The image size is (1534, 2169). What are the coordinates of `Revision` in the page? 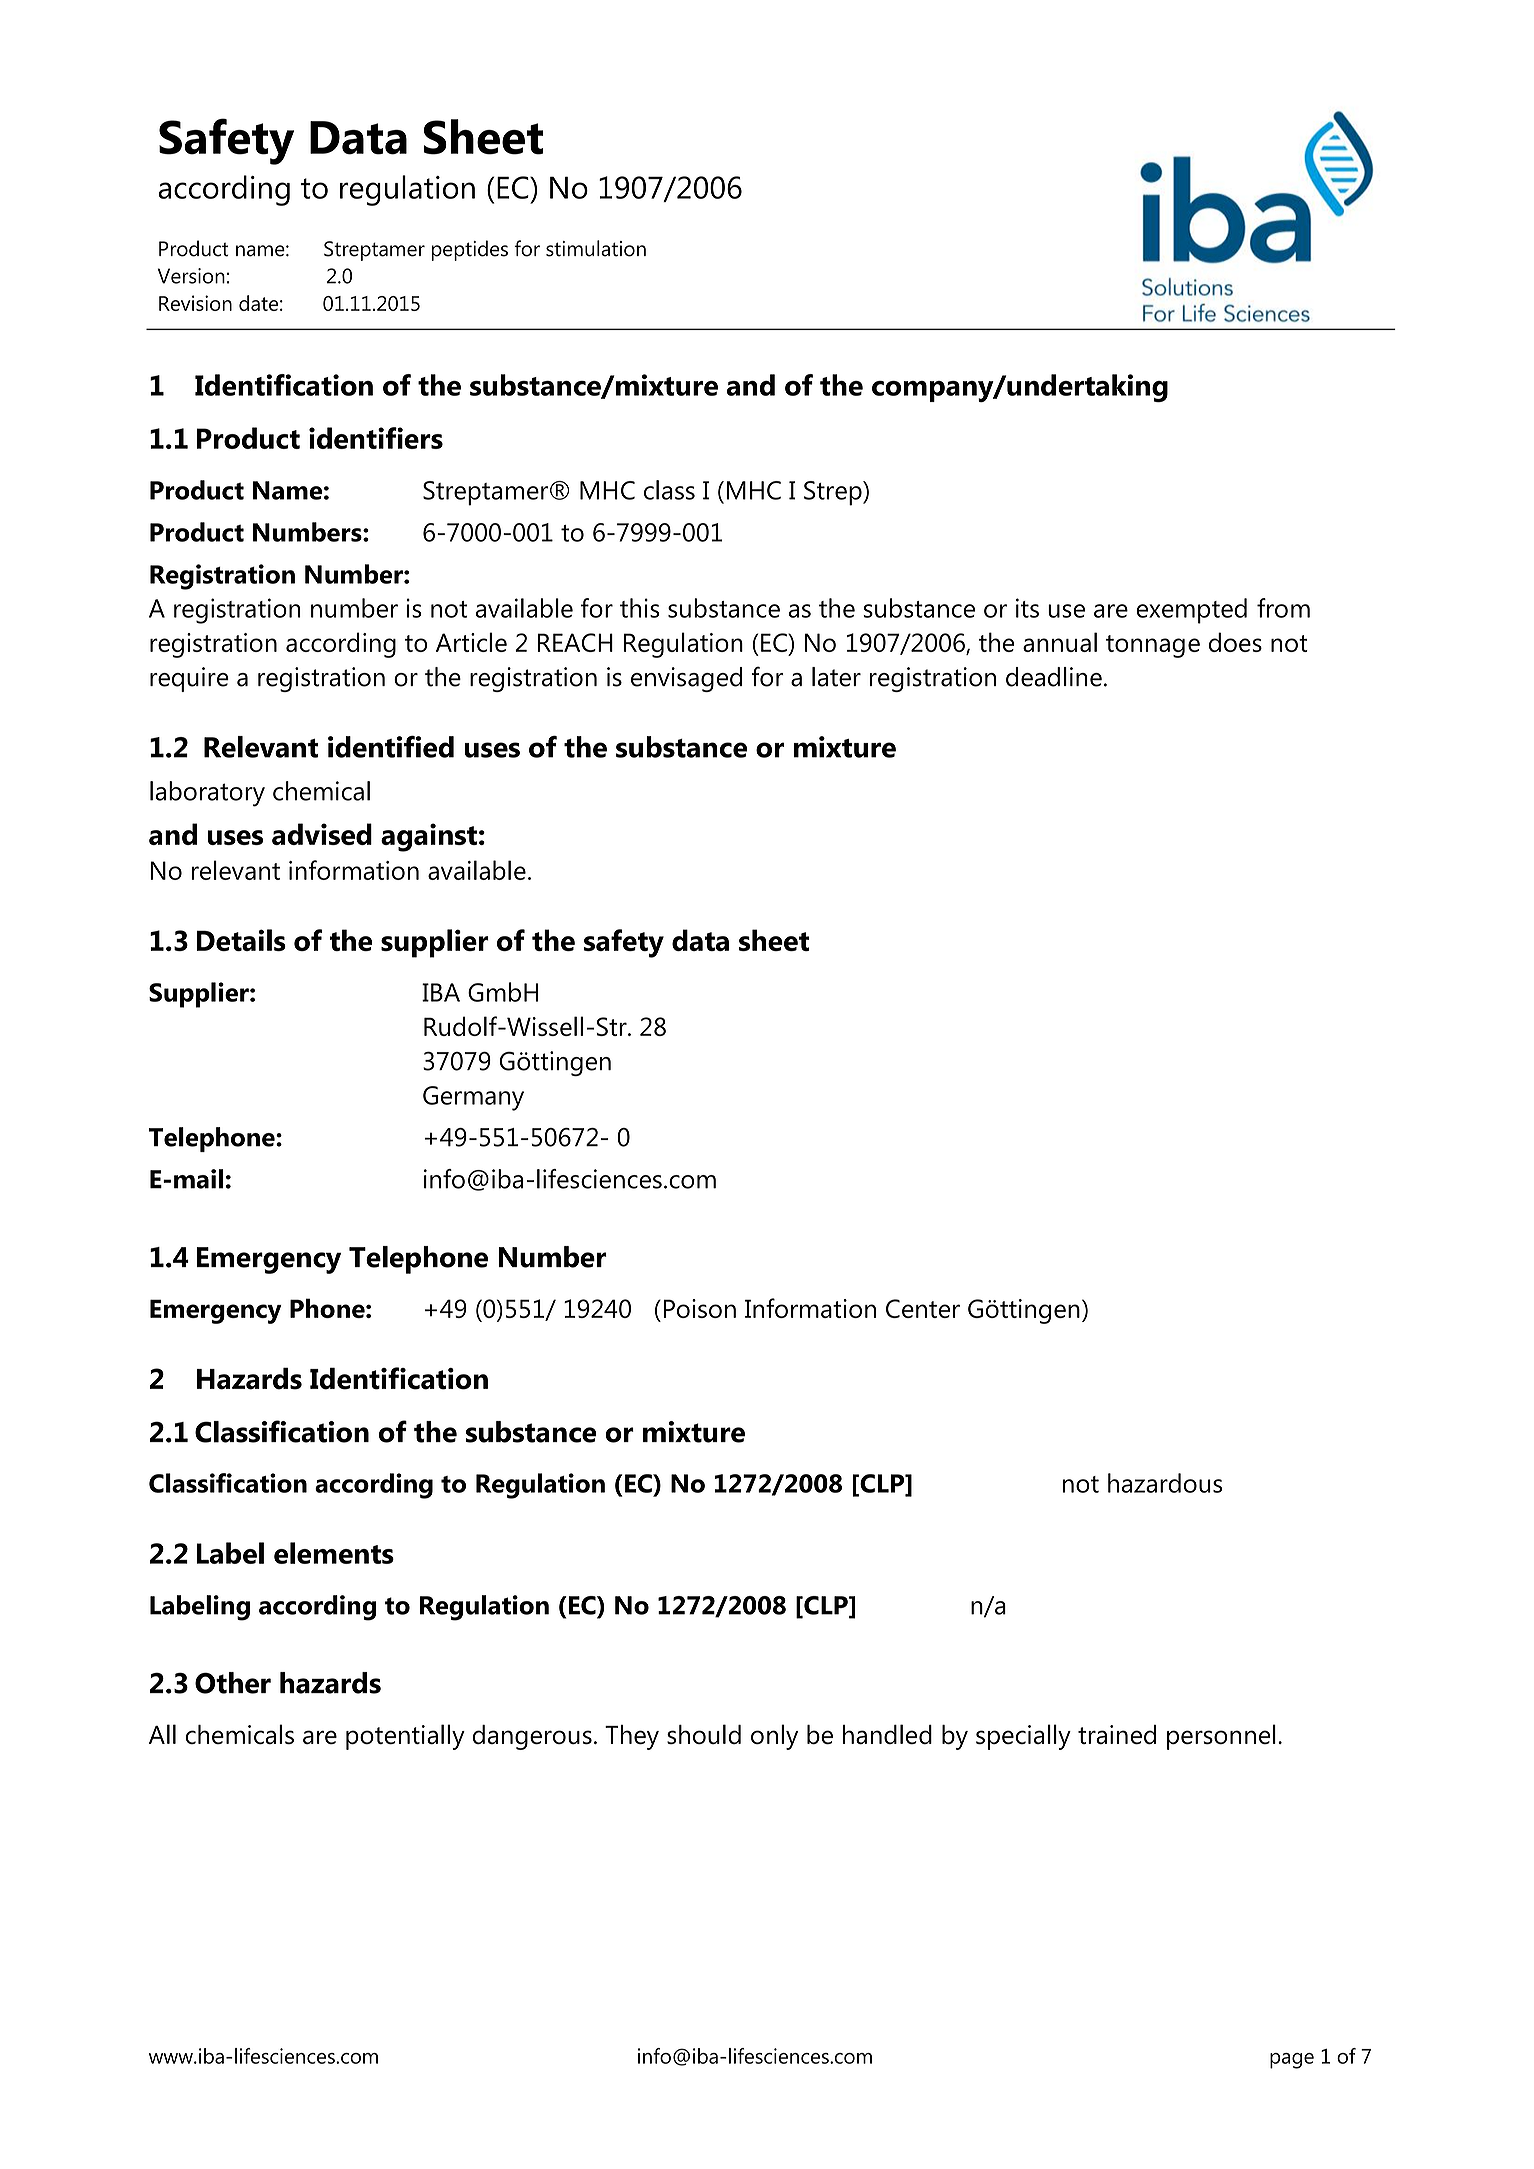 It's located at (195, 303).
